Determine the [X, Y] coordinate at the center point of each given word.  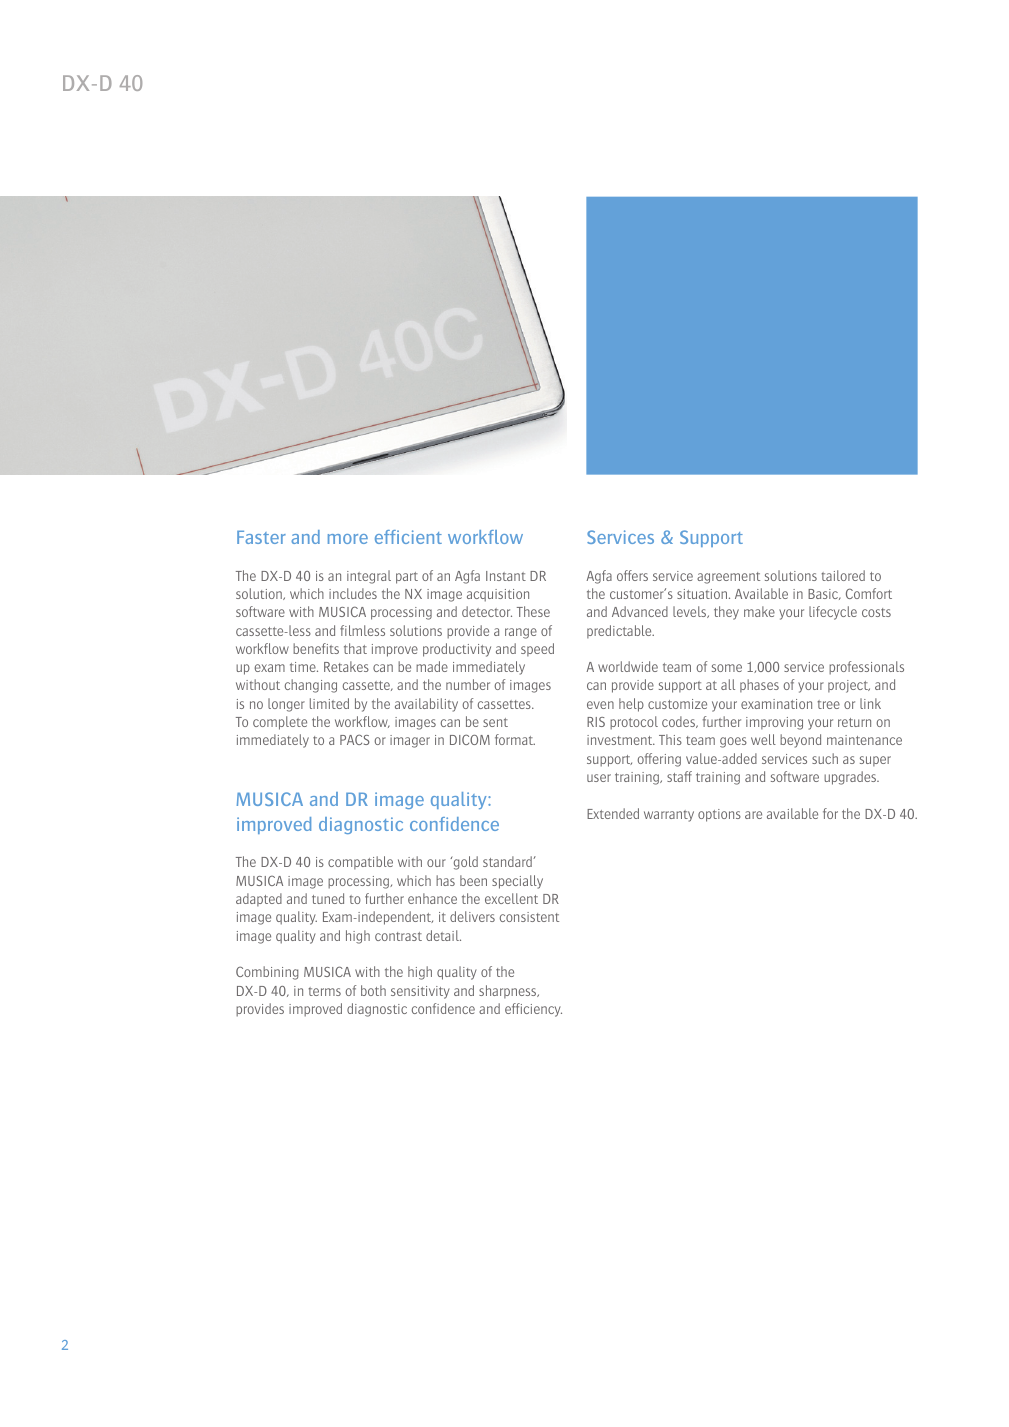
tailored [843, 575]
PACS [355, 739]
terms [324, 991]
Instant [506, 576]
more [348, 539]
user [599, 778]
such [825, 758]
